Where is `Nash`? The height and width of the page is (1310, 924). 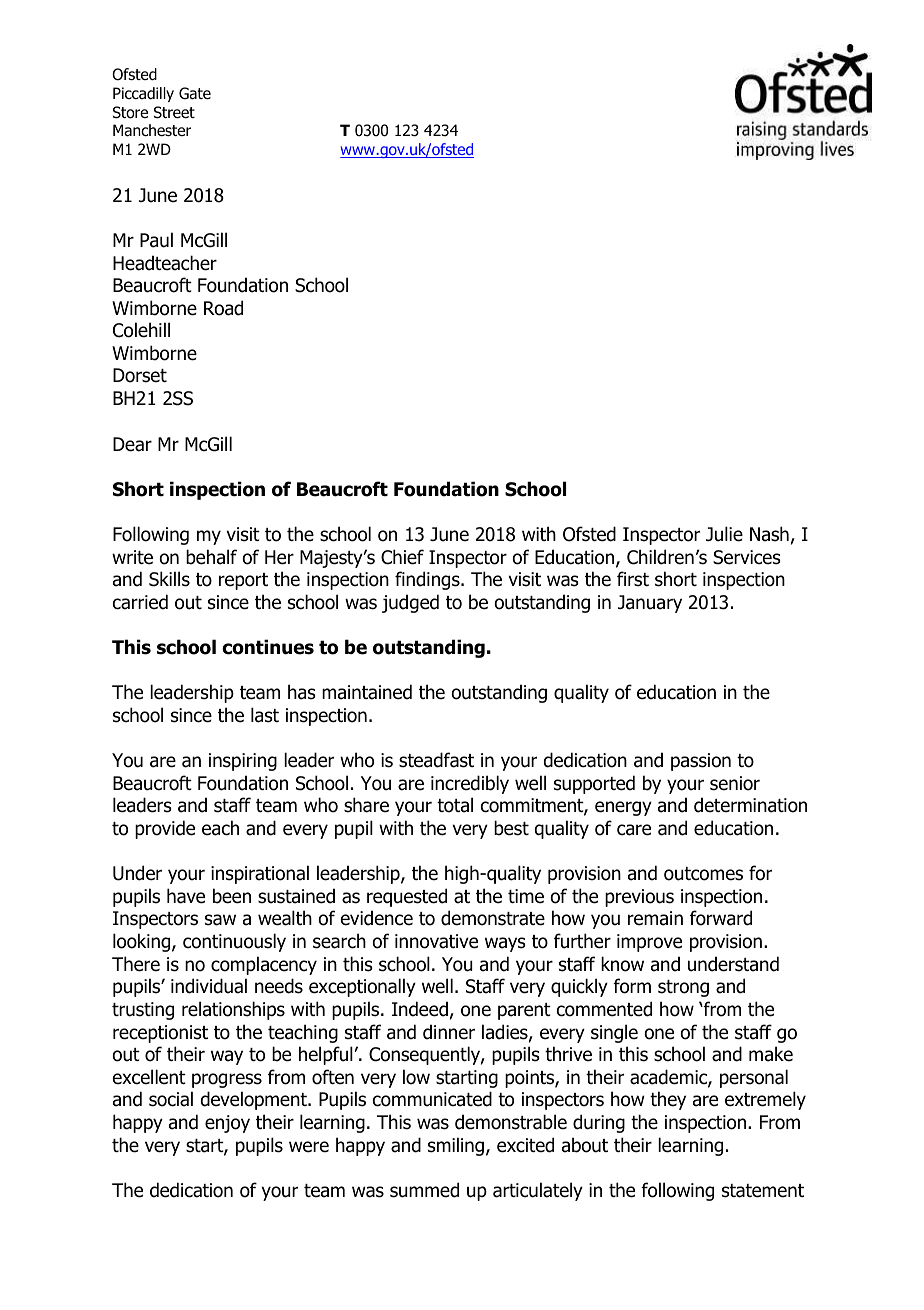 Nash is located at coordinates (769, 534).
